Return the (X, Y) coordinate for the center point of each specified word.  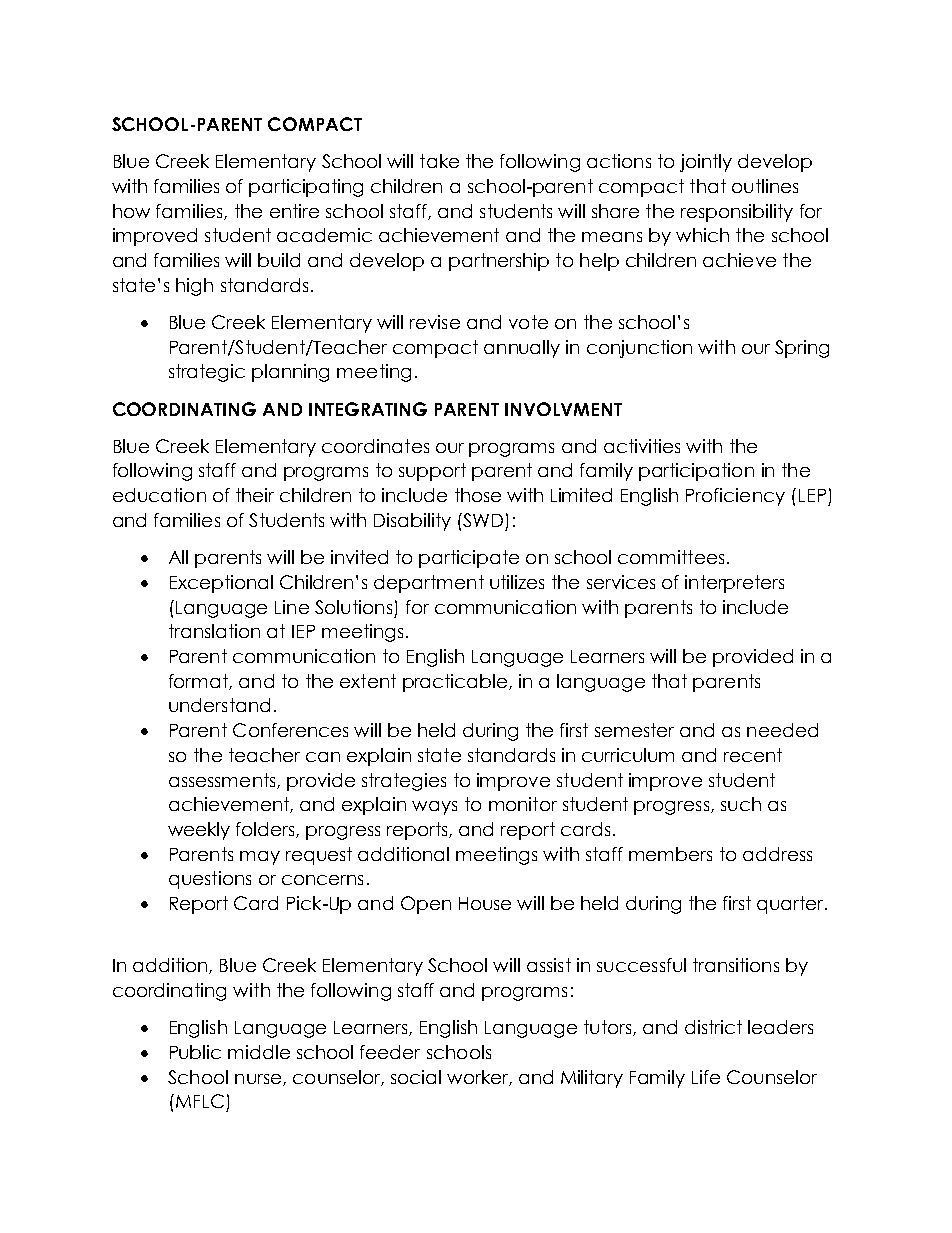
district (713, 1027)
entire (294, 211)
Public (195, 1052)
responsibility (737, 213)
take (439, 161)
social (416, 1077)
